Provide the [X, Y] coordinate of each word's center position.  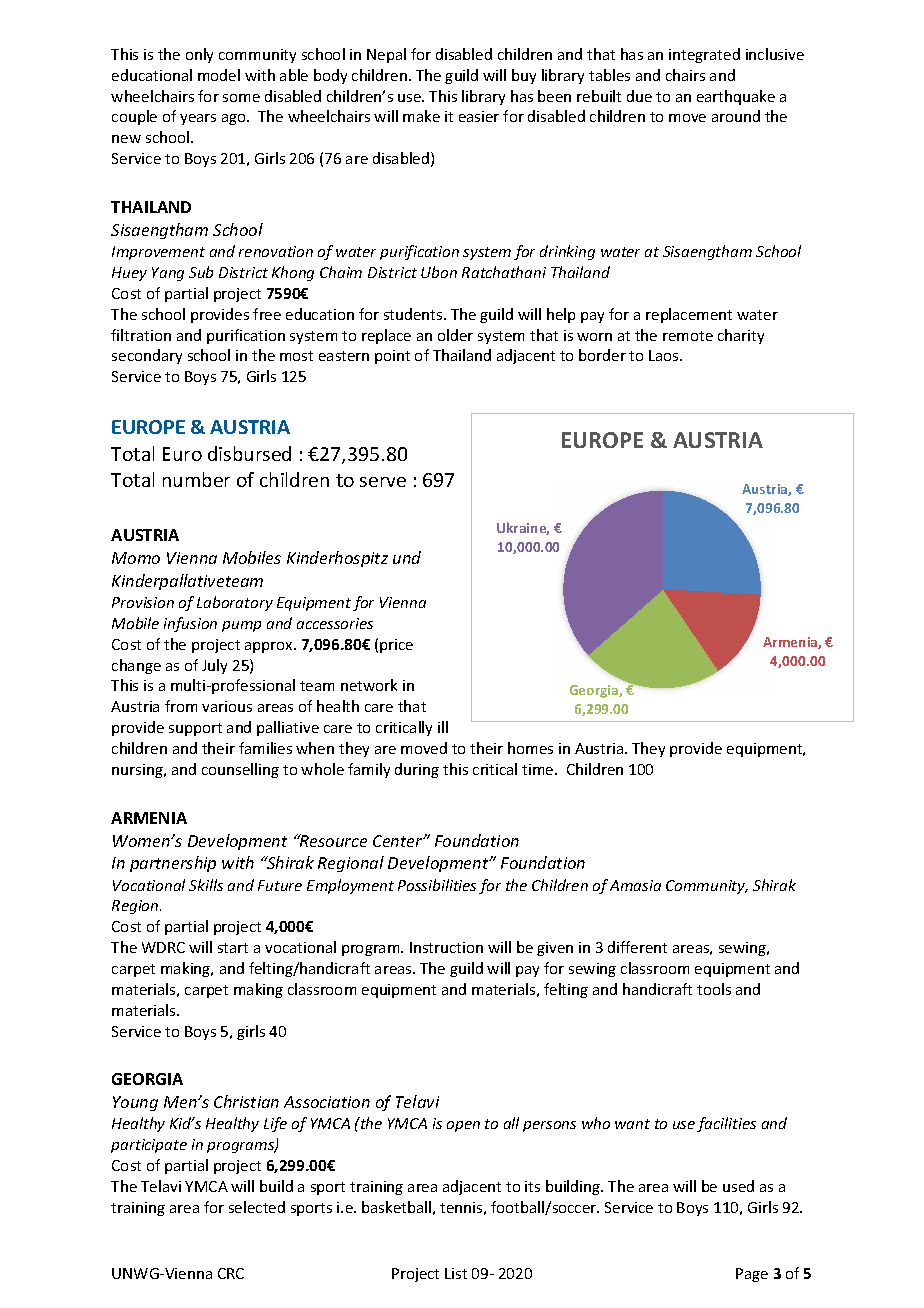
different [637, 947]
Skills [206, 885]
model [219, 75]
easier [479, 116]
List [456, 1273]
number [196, 479]
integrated [704, 55]
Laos [665, 355]
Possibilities [437, 885]
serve [383, 482]
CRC [231, 1273]
